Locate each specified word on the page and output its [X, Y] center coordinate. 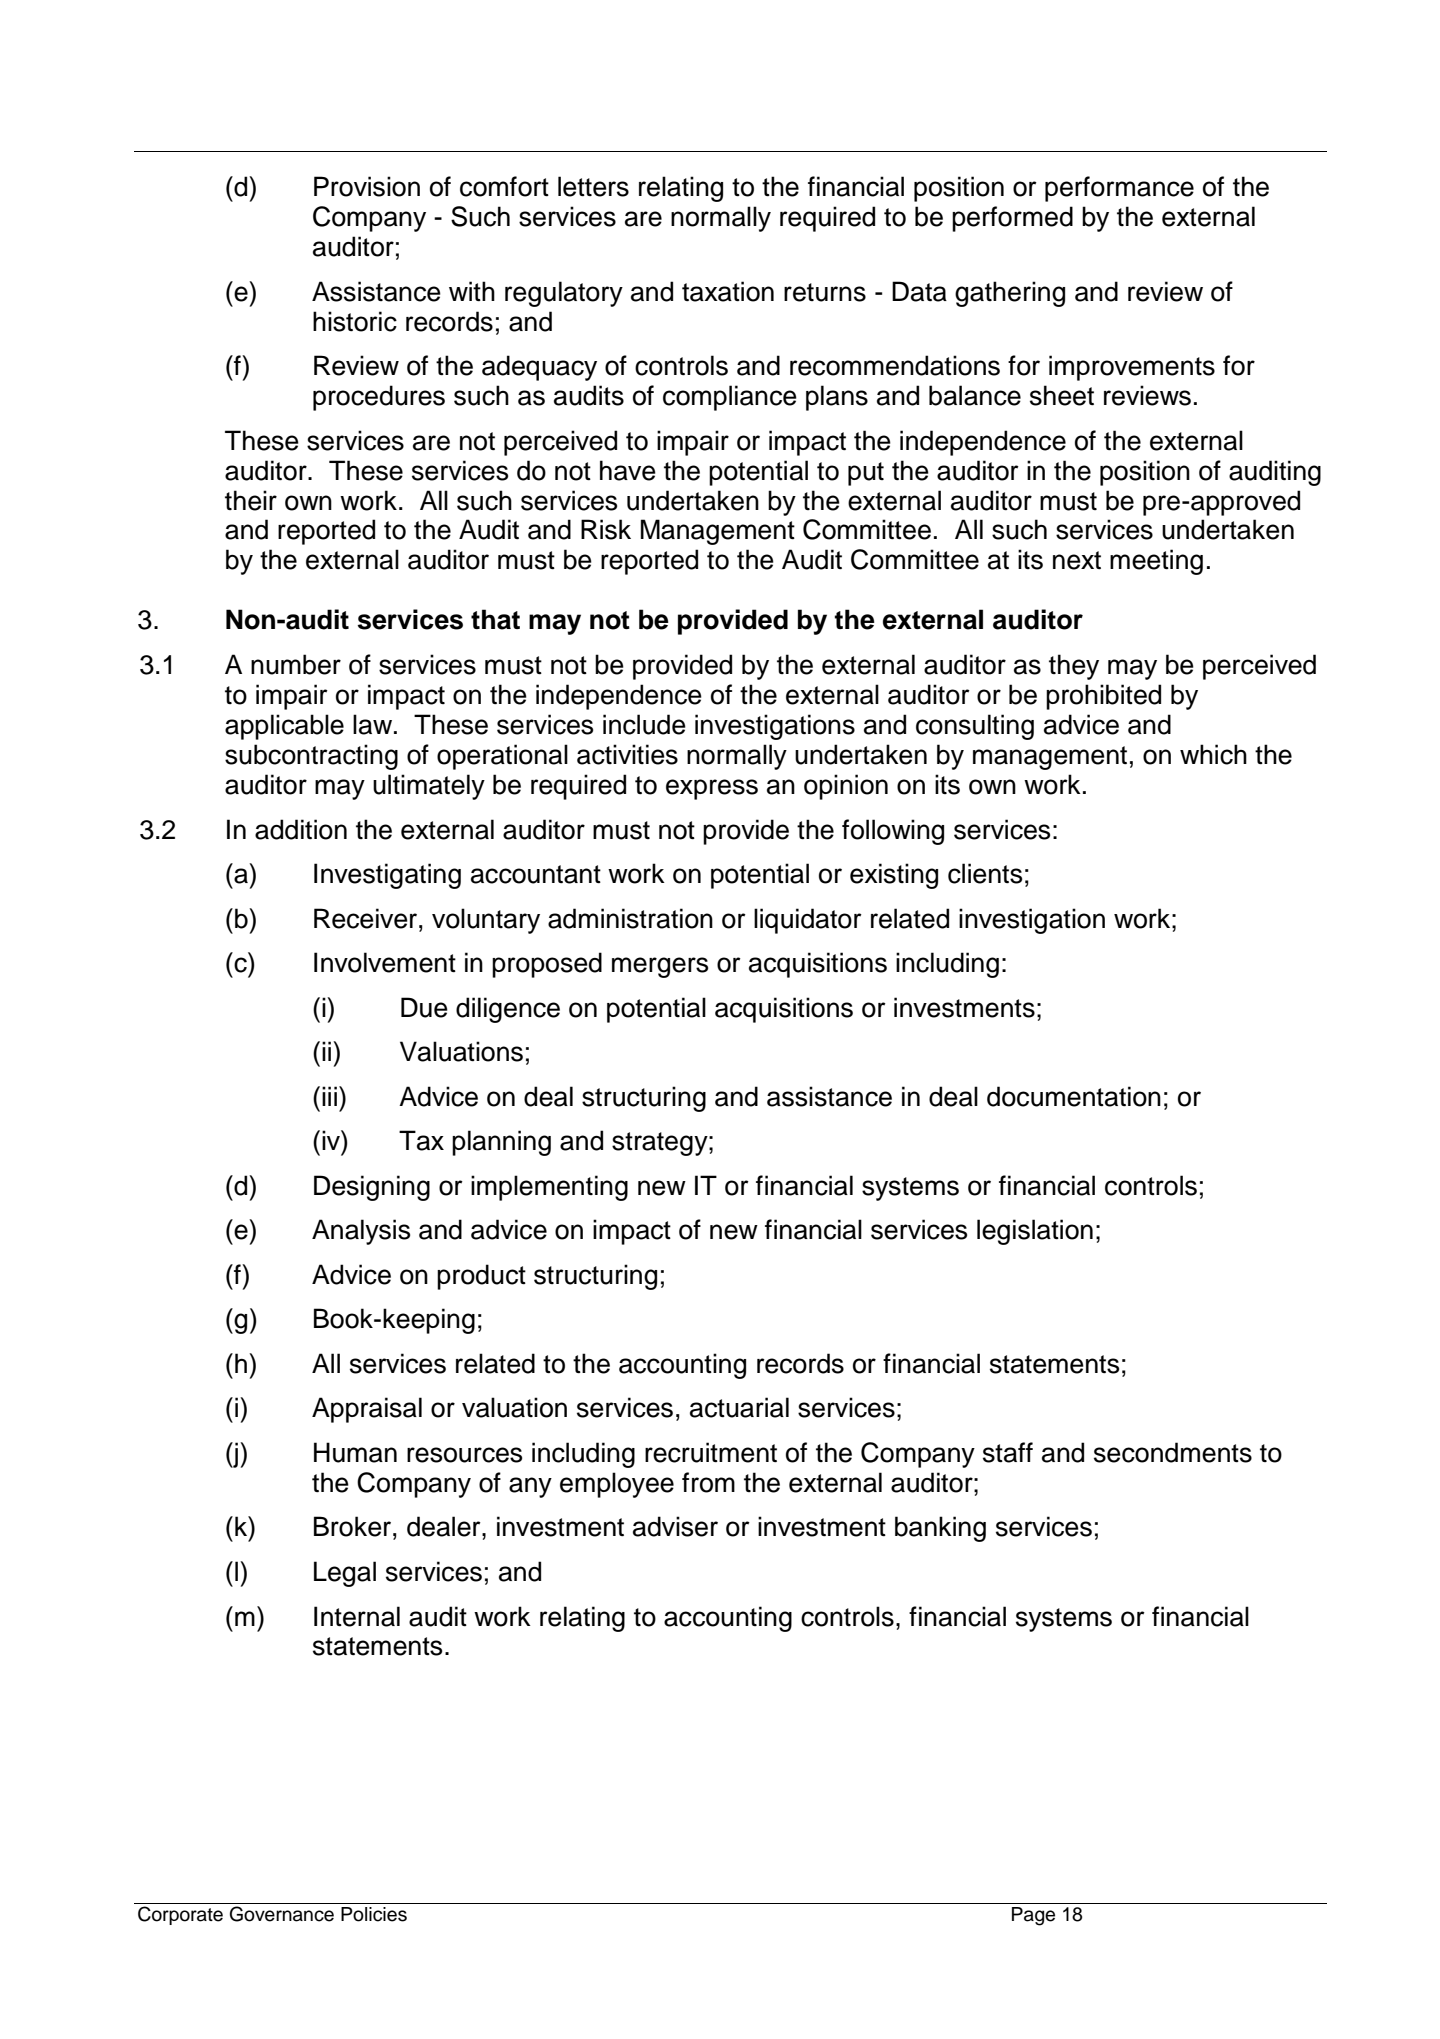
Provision [367, 186]
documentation [1074, 1096]
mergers [660, 967]
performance [1119, 189]
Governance [282, 1914]
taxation [728, 291]
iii [329, 1096]
